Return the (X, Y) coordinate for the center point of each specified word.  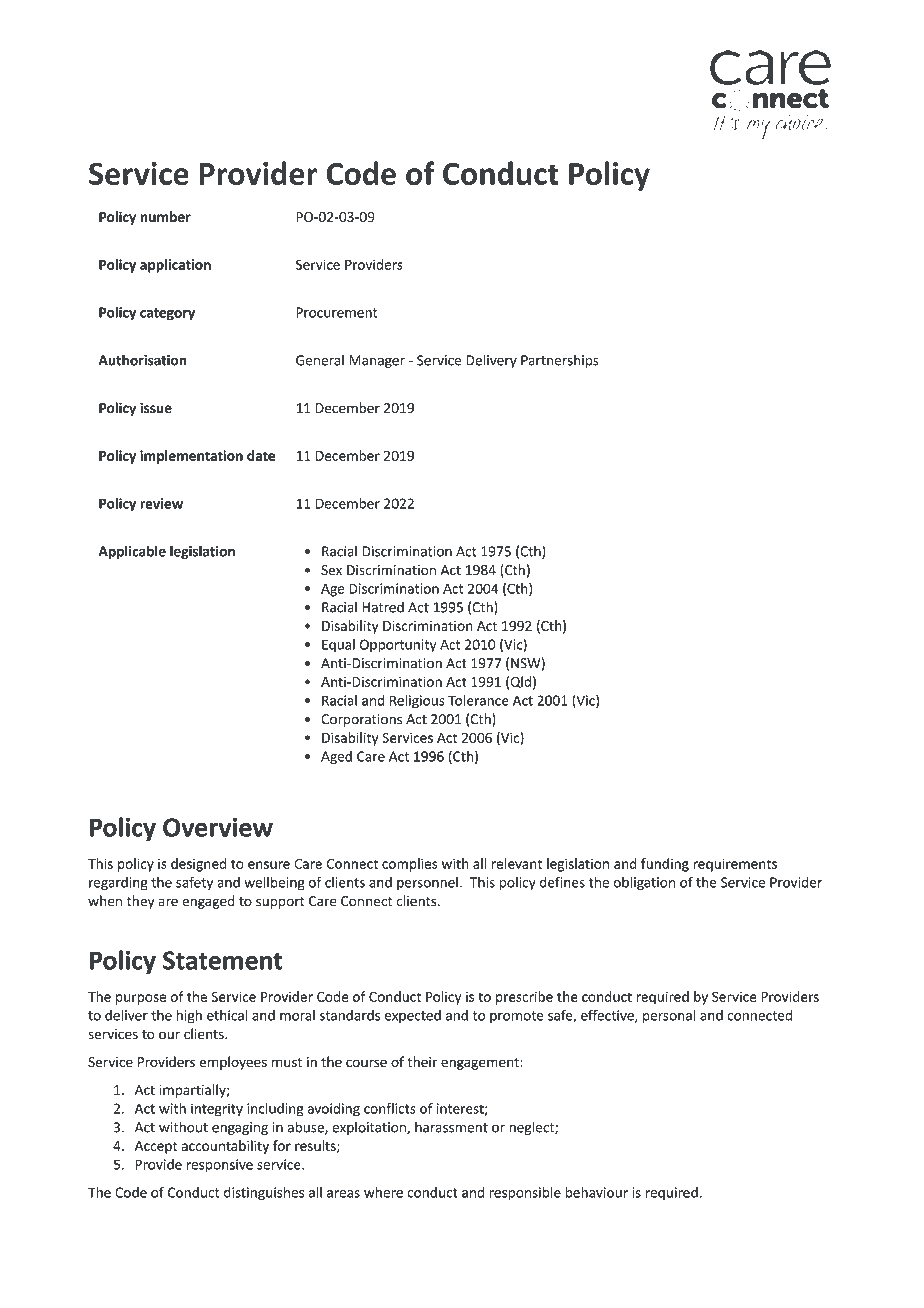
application (175, 266)
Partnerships (560, 361)
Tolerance (478, 700)
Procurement (337, 312)
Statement (223, 960)
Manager (377, 361)
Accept (156, 1147)
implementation (191, 457)
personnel (427, 883)
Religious (417, 702)
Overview (218, 827)
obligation (644, 883)
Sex (331, 570)
